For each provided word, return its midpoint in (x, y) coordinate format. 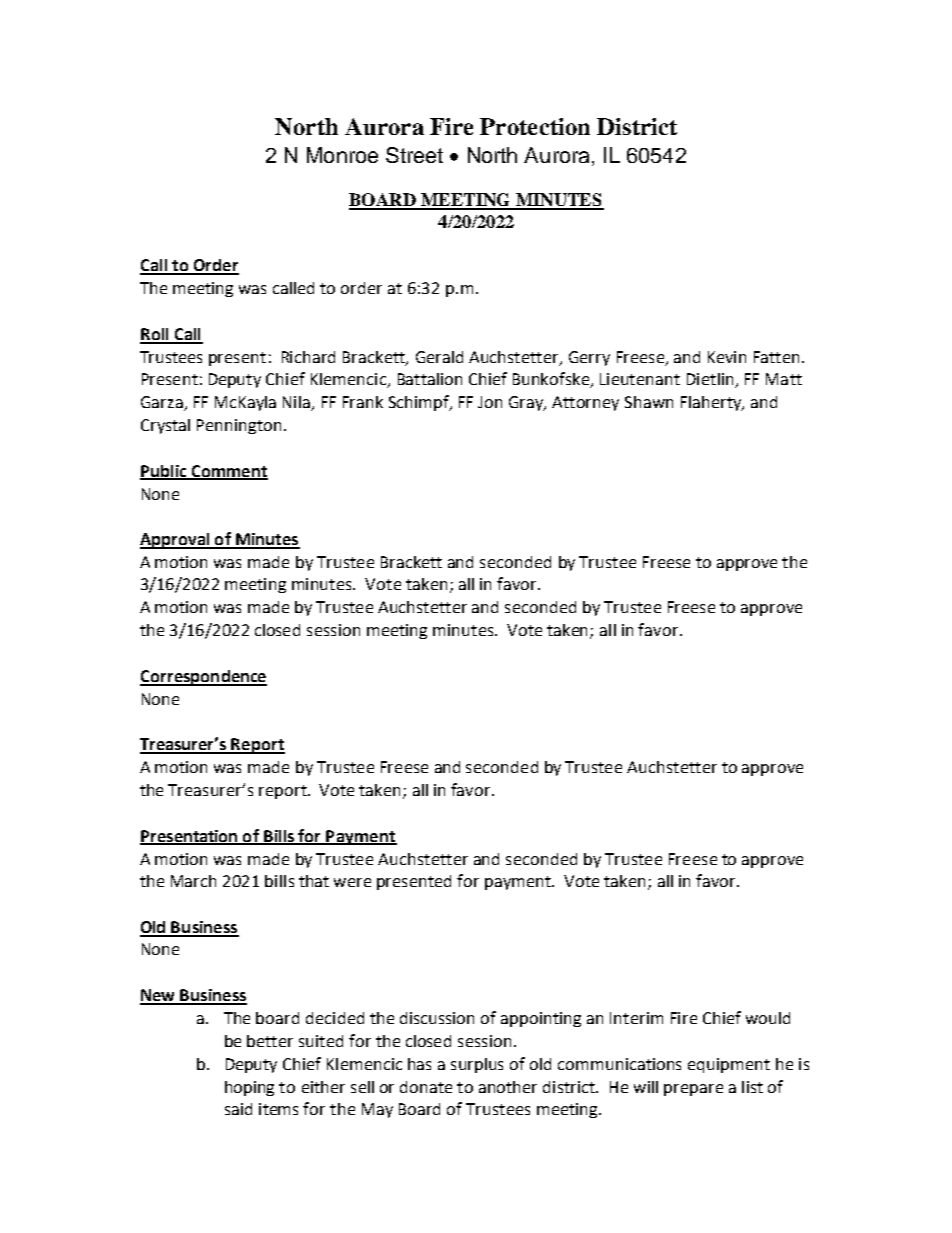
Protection (535, 126)
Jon (490, 402)
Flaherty (712, 403)
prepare (693, 1090)
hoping (249, 1088)
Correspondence (203, 678)
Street (414, 155)
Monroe (342, 155)
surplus (477, 1065)
